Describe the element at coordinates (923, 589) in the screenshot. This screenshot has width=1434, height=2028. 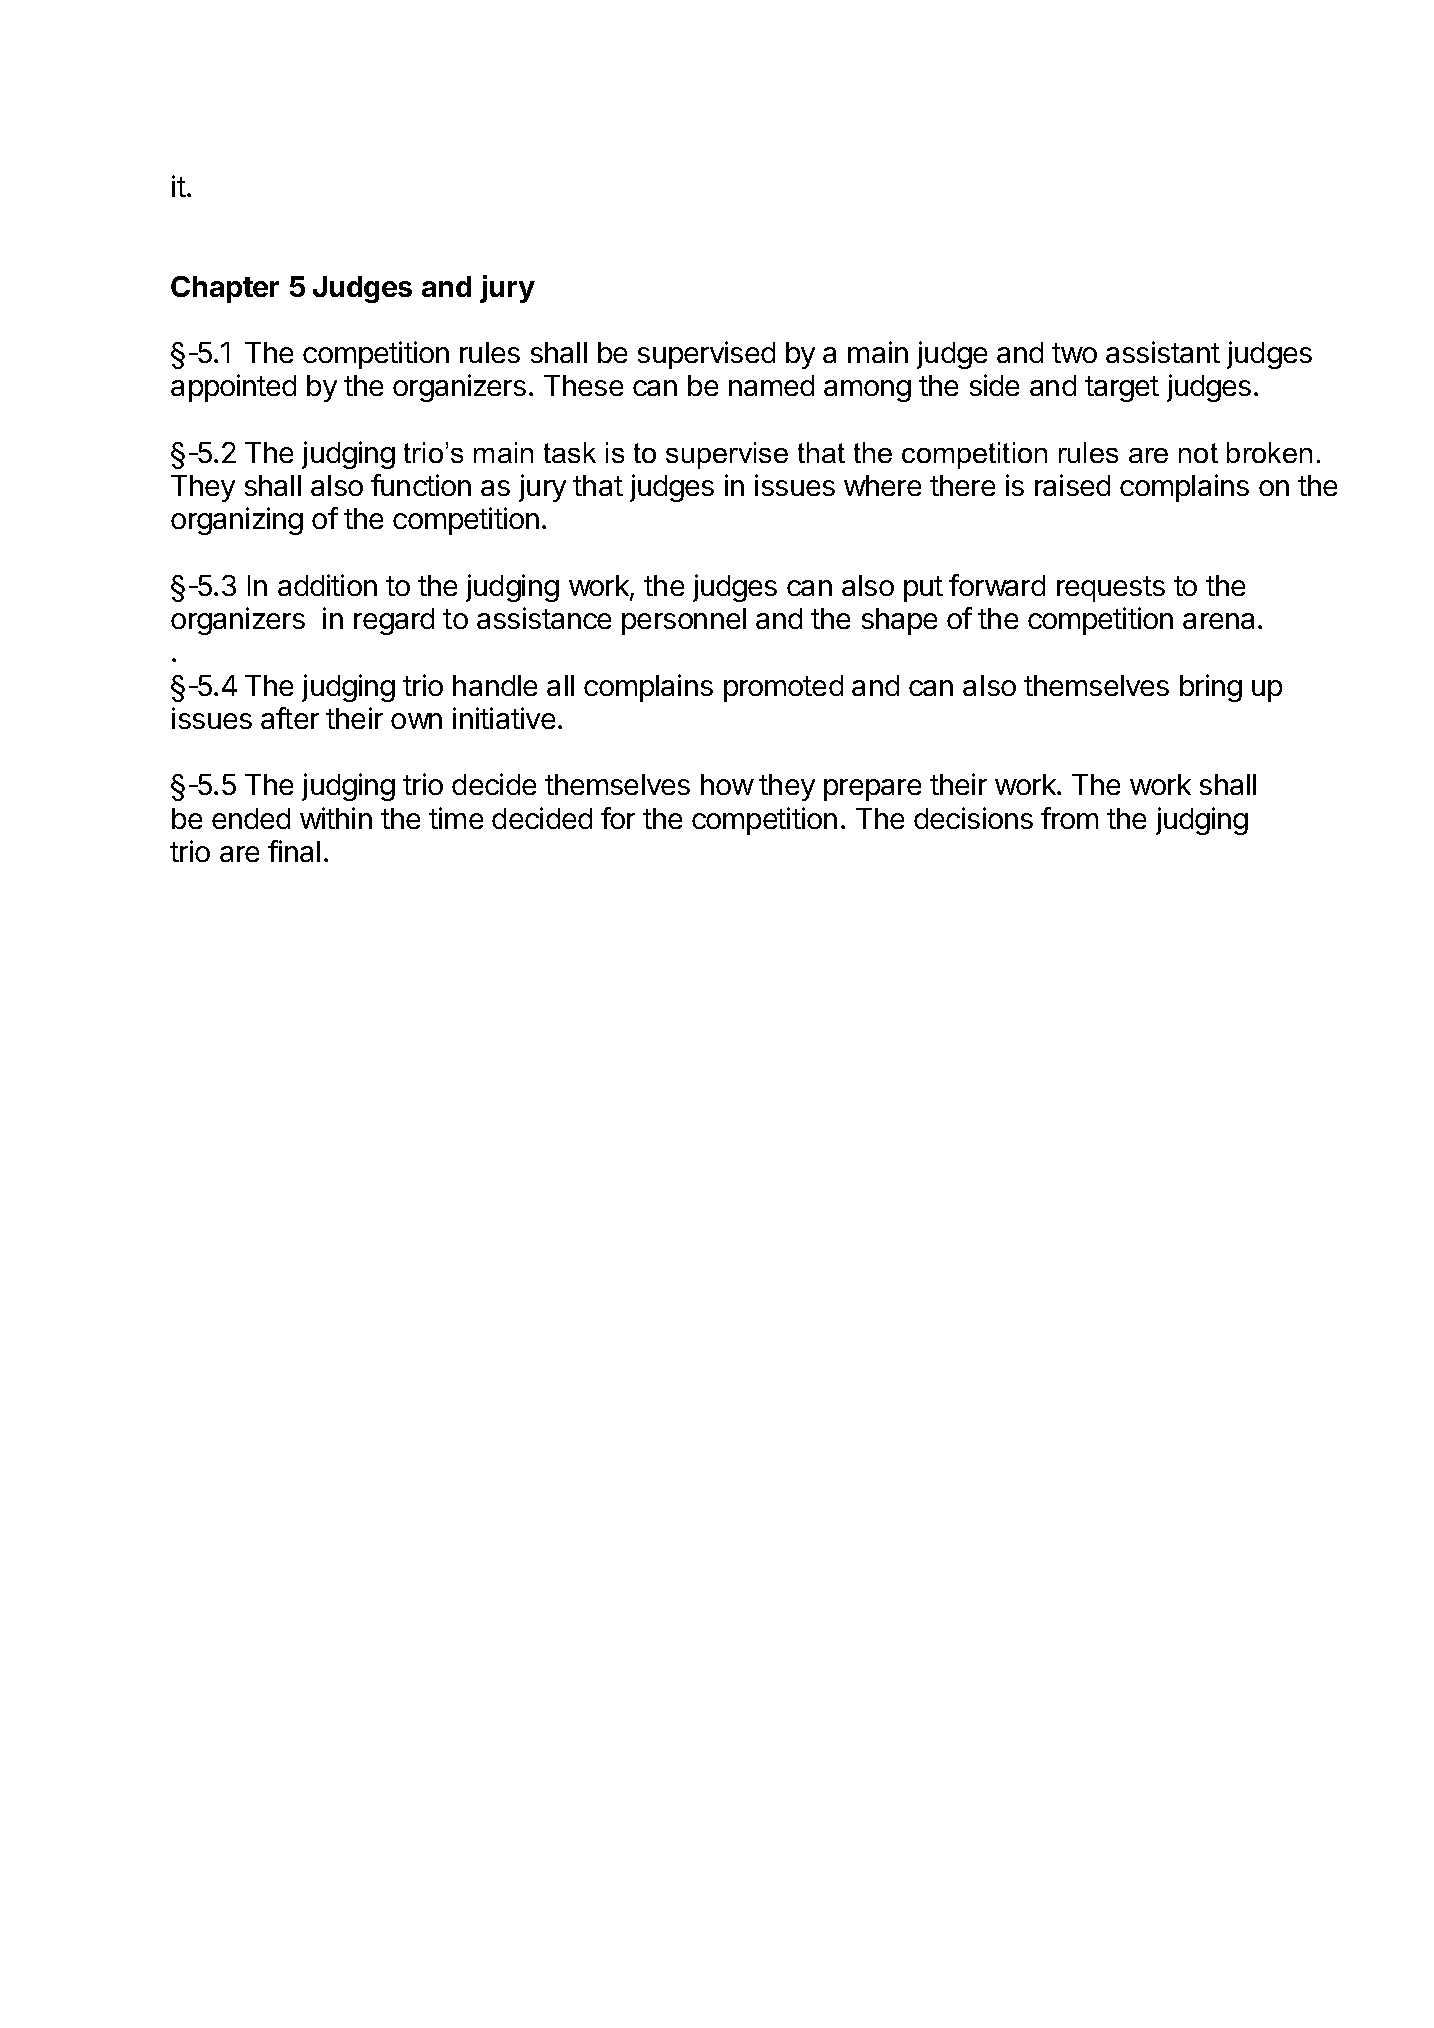
I see `put` at that location.
